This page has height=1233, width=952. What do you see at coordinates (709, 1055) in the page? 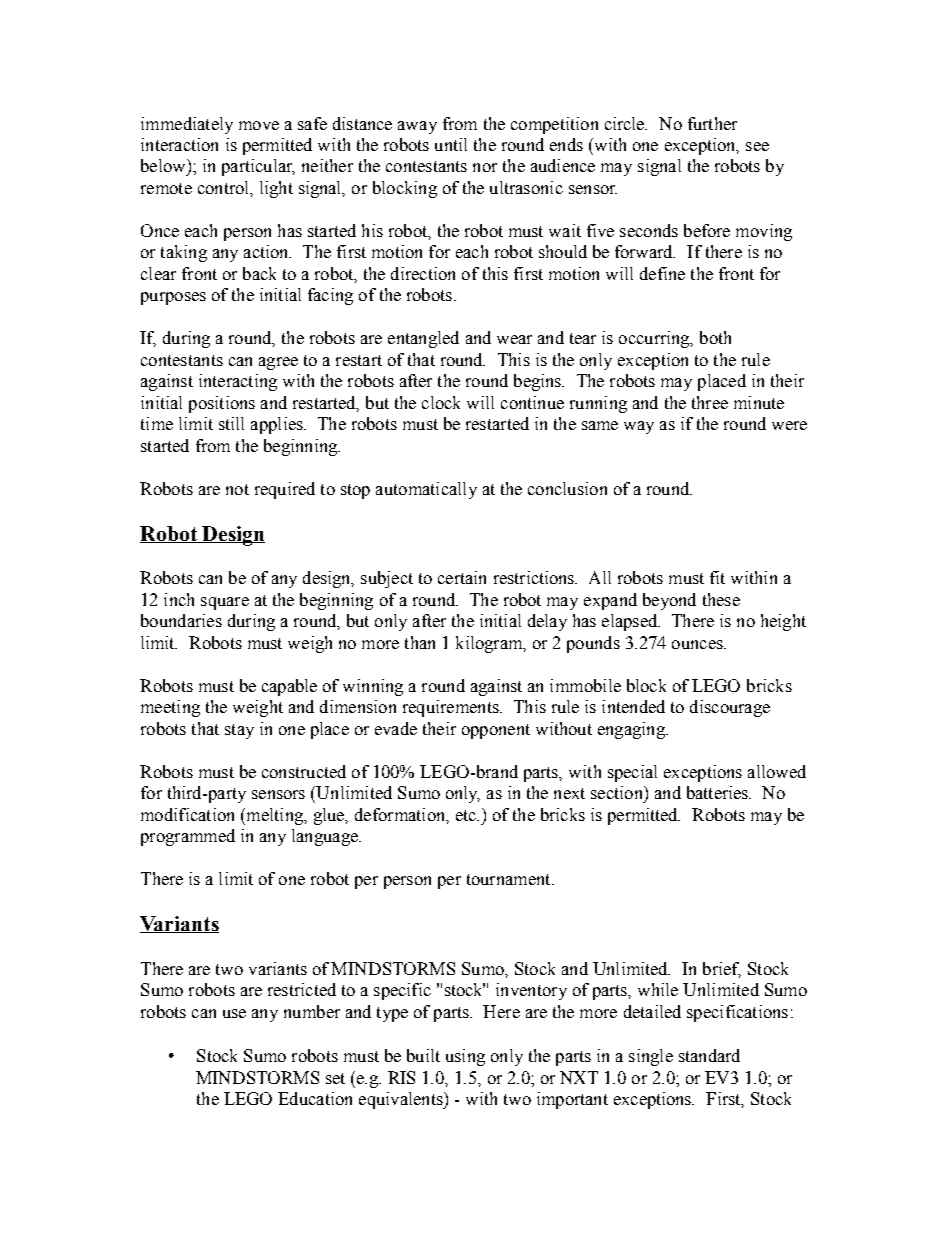
I see `standard` at bounding box center [709, 1055].
